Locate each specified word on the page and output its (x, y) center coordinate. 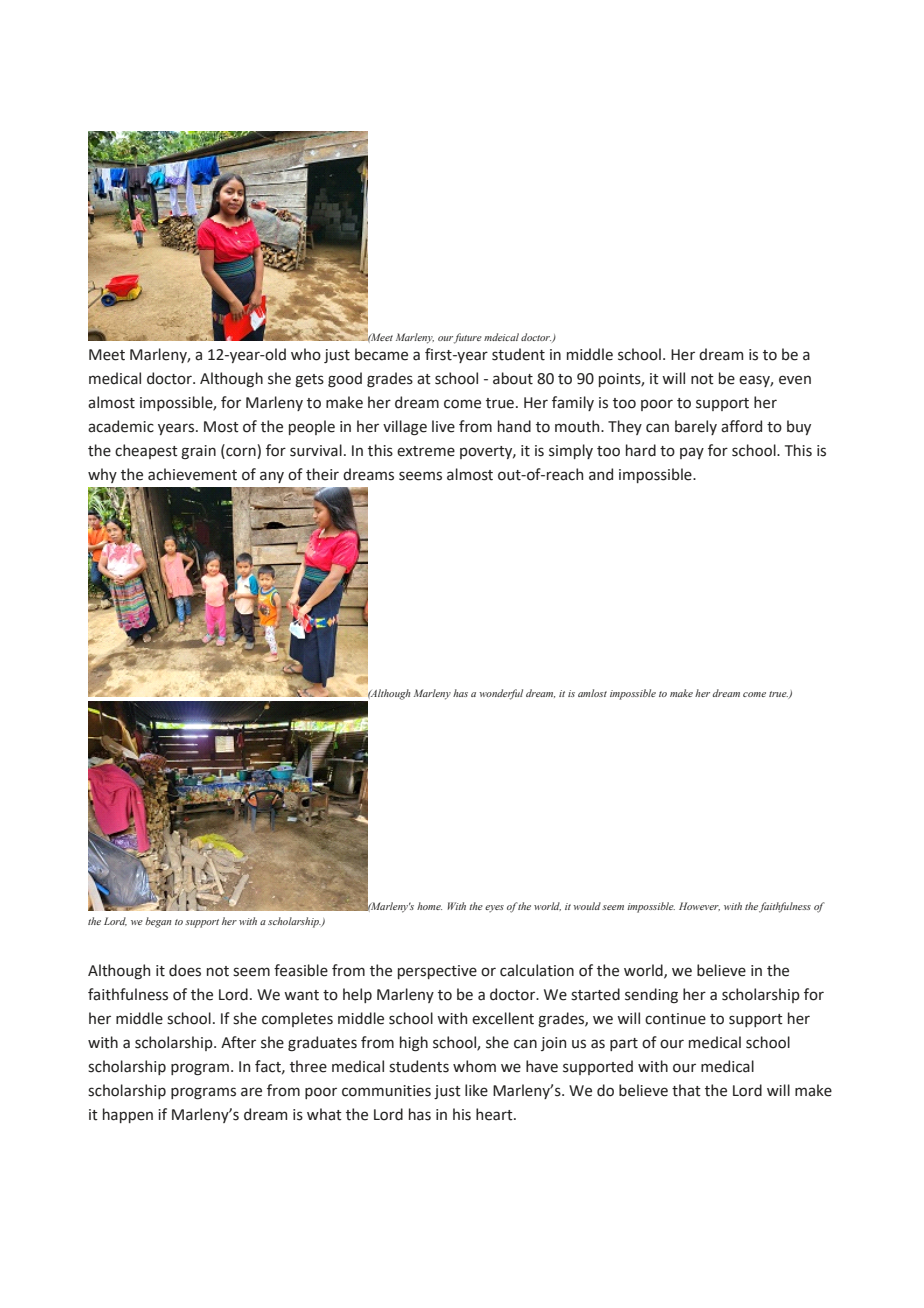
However (699, 906)
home (429, 906)
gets (309, 380)
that (686, 1090)
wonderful (501, 694)
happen (128, 1115)
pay (692, 453)
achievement (192, 474)
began (158, 922)
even (795, 380)
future (468, 338)
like (476, 1090)
